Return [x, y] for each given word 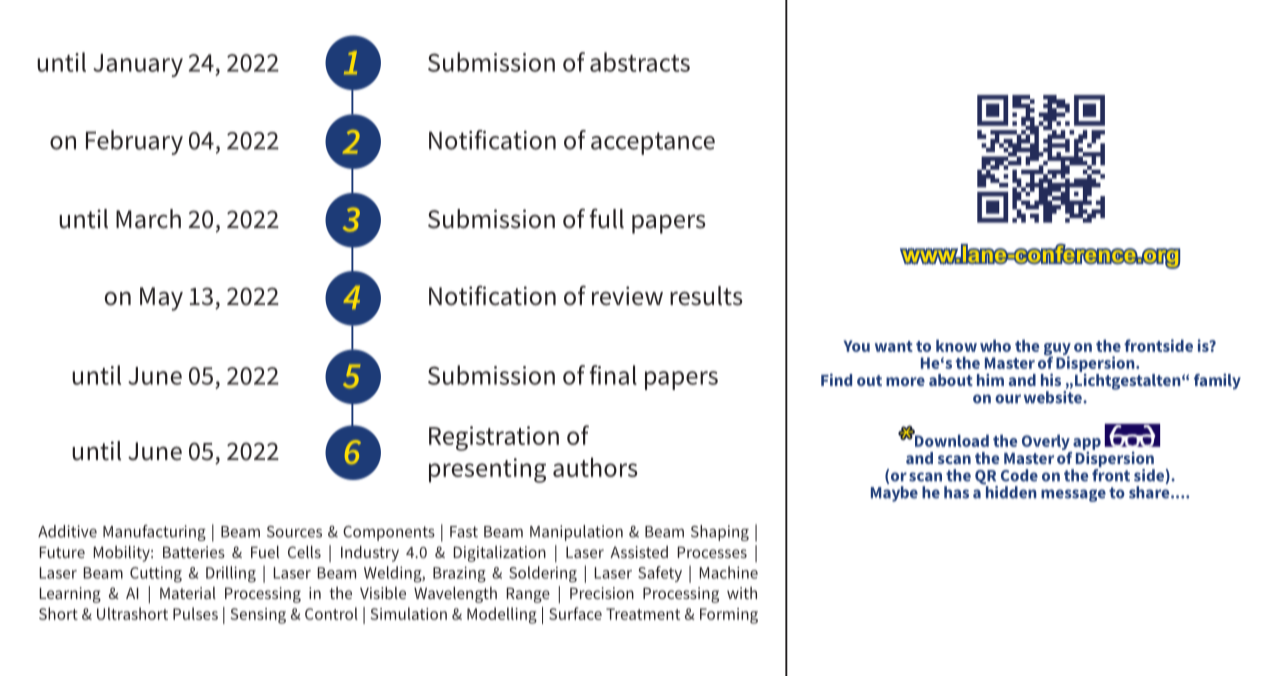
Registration [494, 438]
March [148, 219]
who [995, 345]
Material [188, 593]
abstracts [640, 62]
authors [595, 467]
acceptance [653, 143]
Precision [602, 593]
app [1087, 444]
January [138, 65]
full [607, 218]
